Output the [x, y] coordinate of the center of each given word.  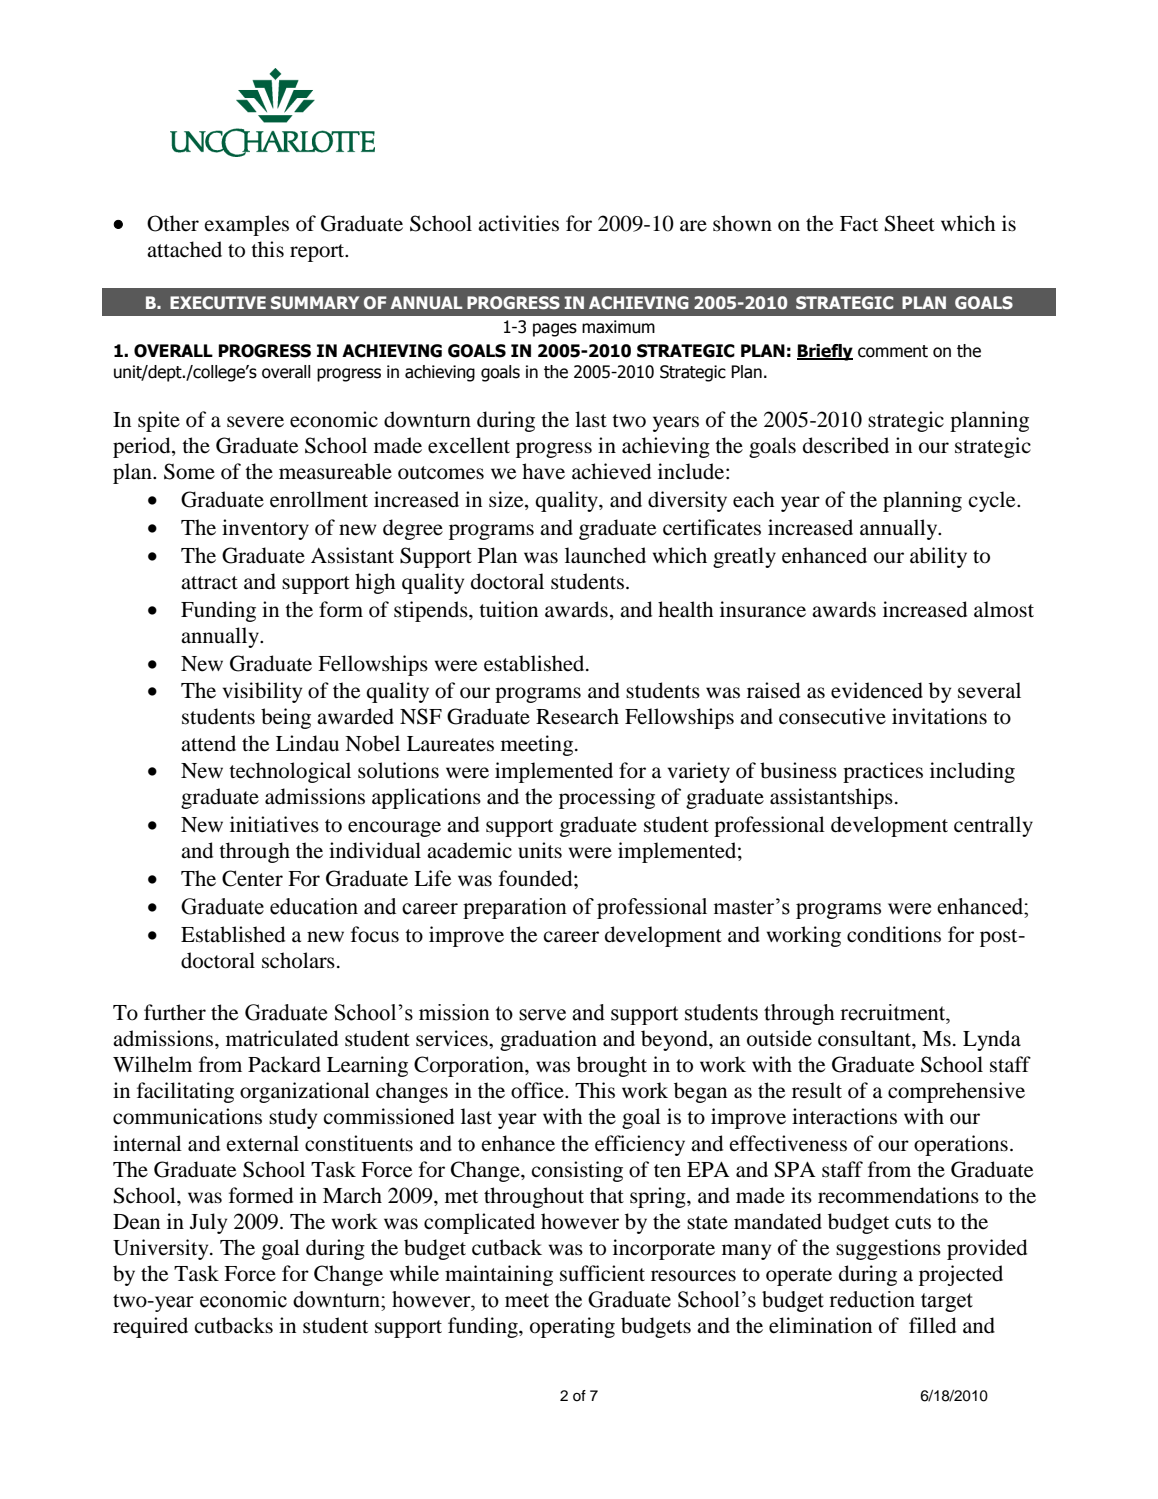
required [150, 1327]
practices [883, 772]
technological [290, 772]
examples [246, 225]
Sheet [910, 223]
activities [518, 223]
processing [607, 798]
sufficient [602, 1273]
